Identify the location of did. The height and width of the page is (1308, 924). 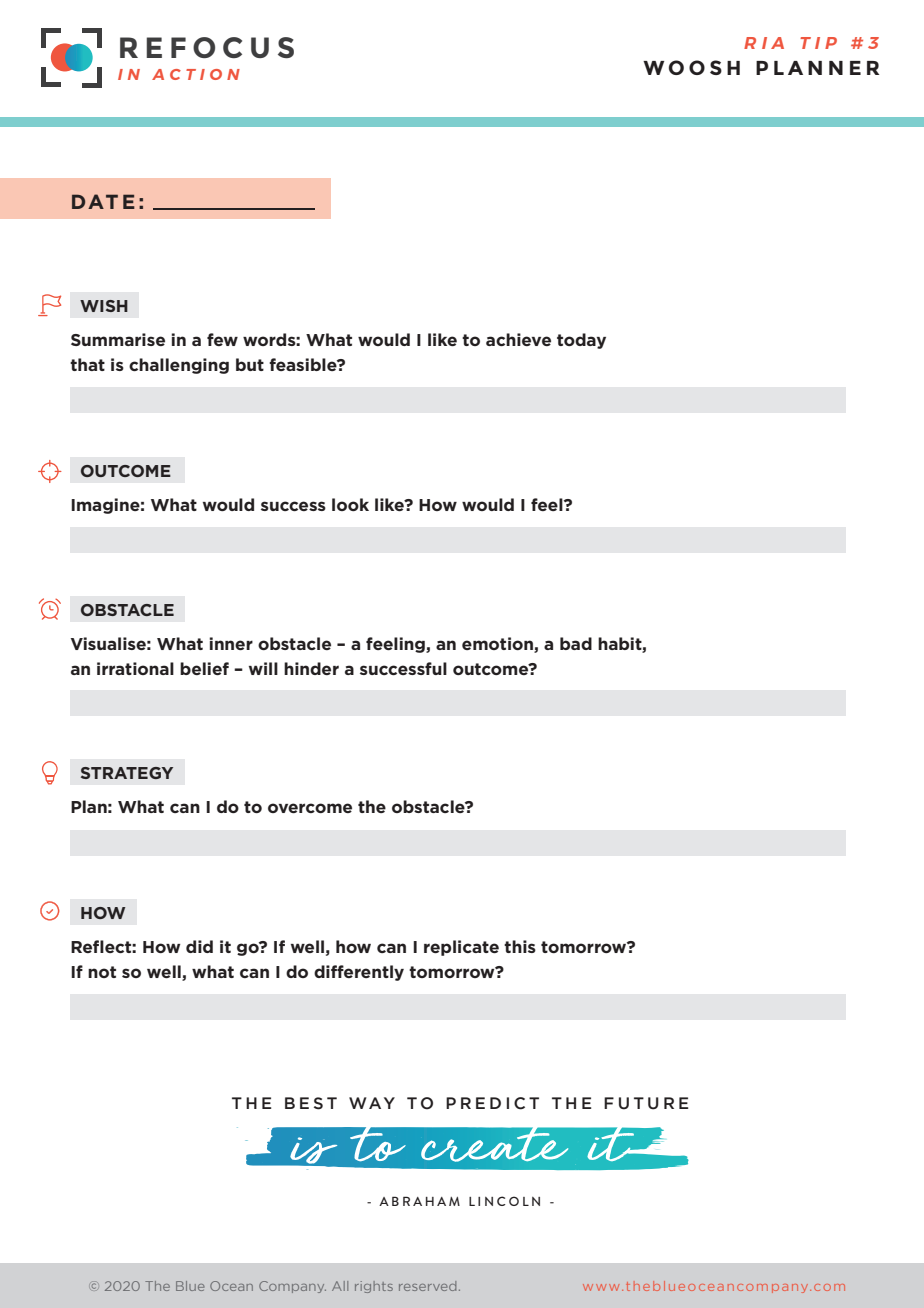
(199, 946).
